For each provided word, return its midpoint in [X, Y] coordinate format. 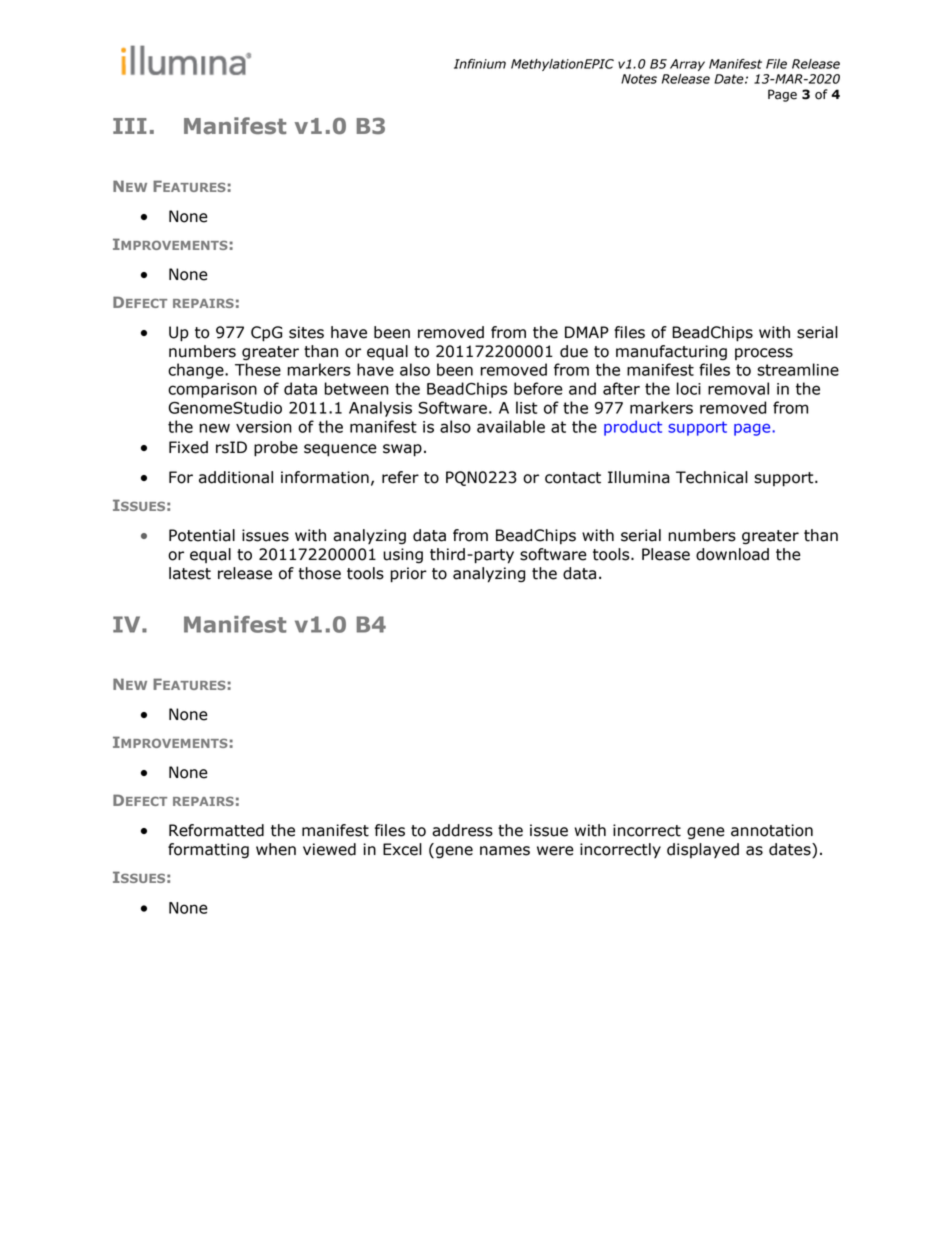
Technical [712, 477]
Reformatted [216, 830]
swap [402, 450]
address [462, 830]
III [130, 126]
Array [687, 65]
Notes [639, 79]
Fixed [188, 447]
